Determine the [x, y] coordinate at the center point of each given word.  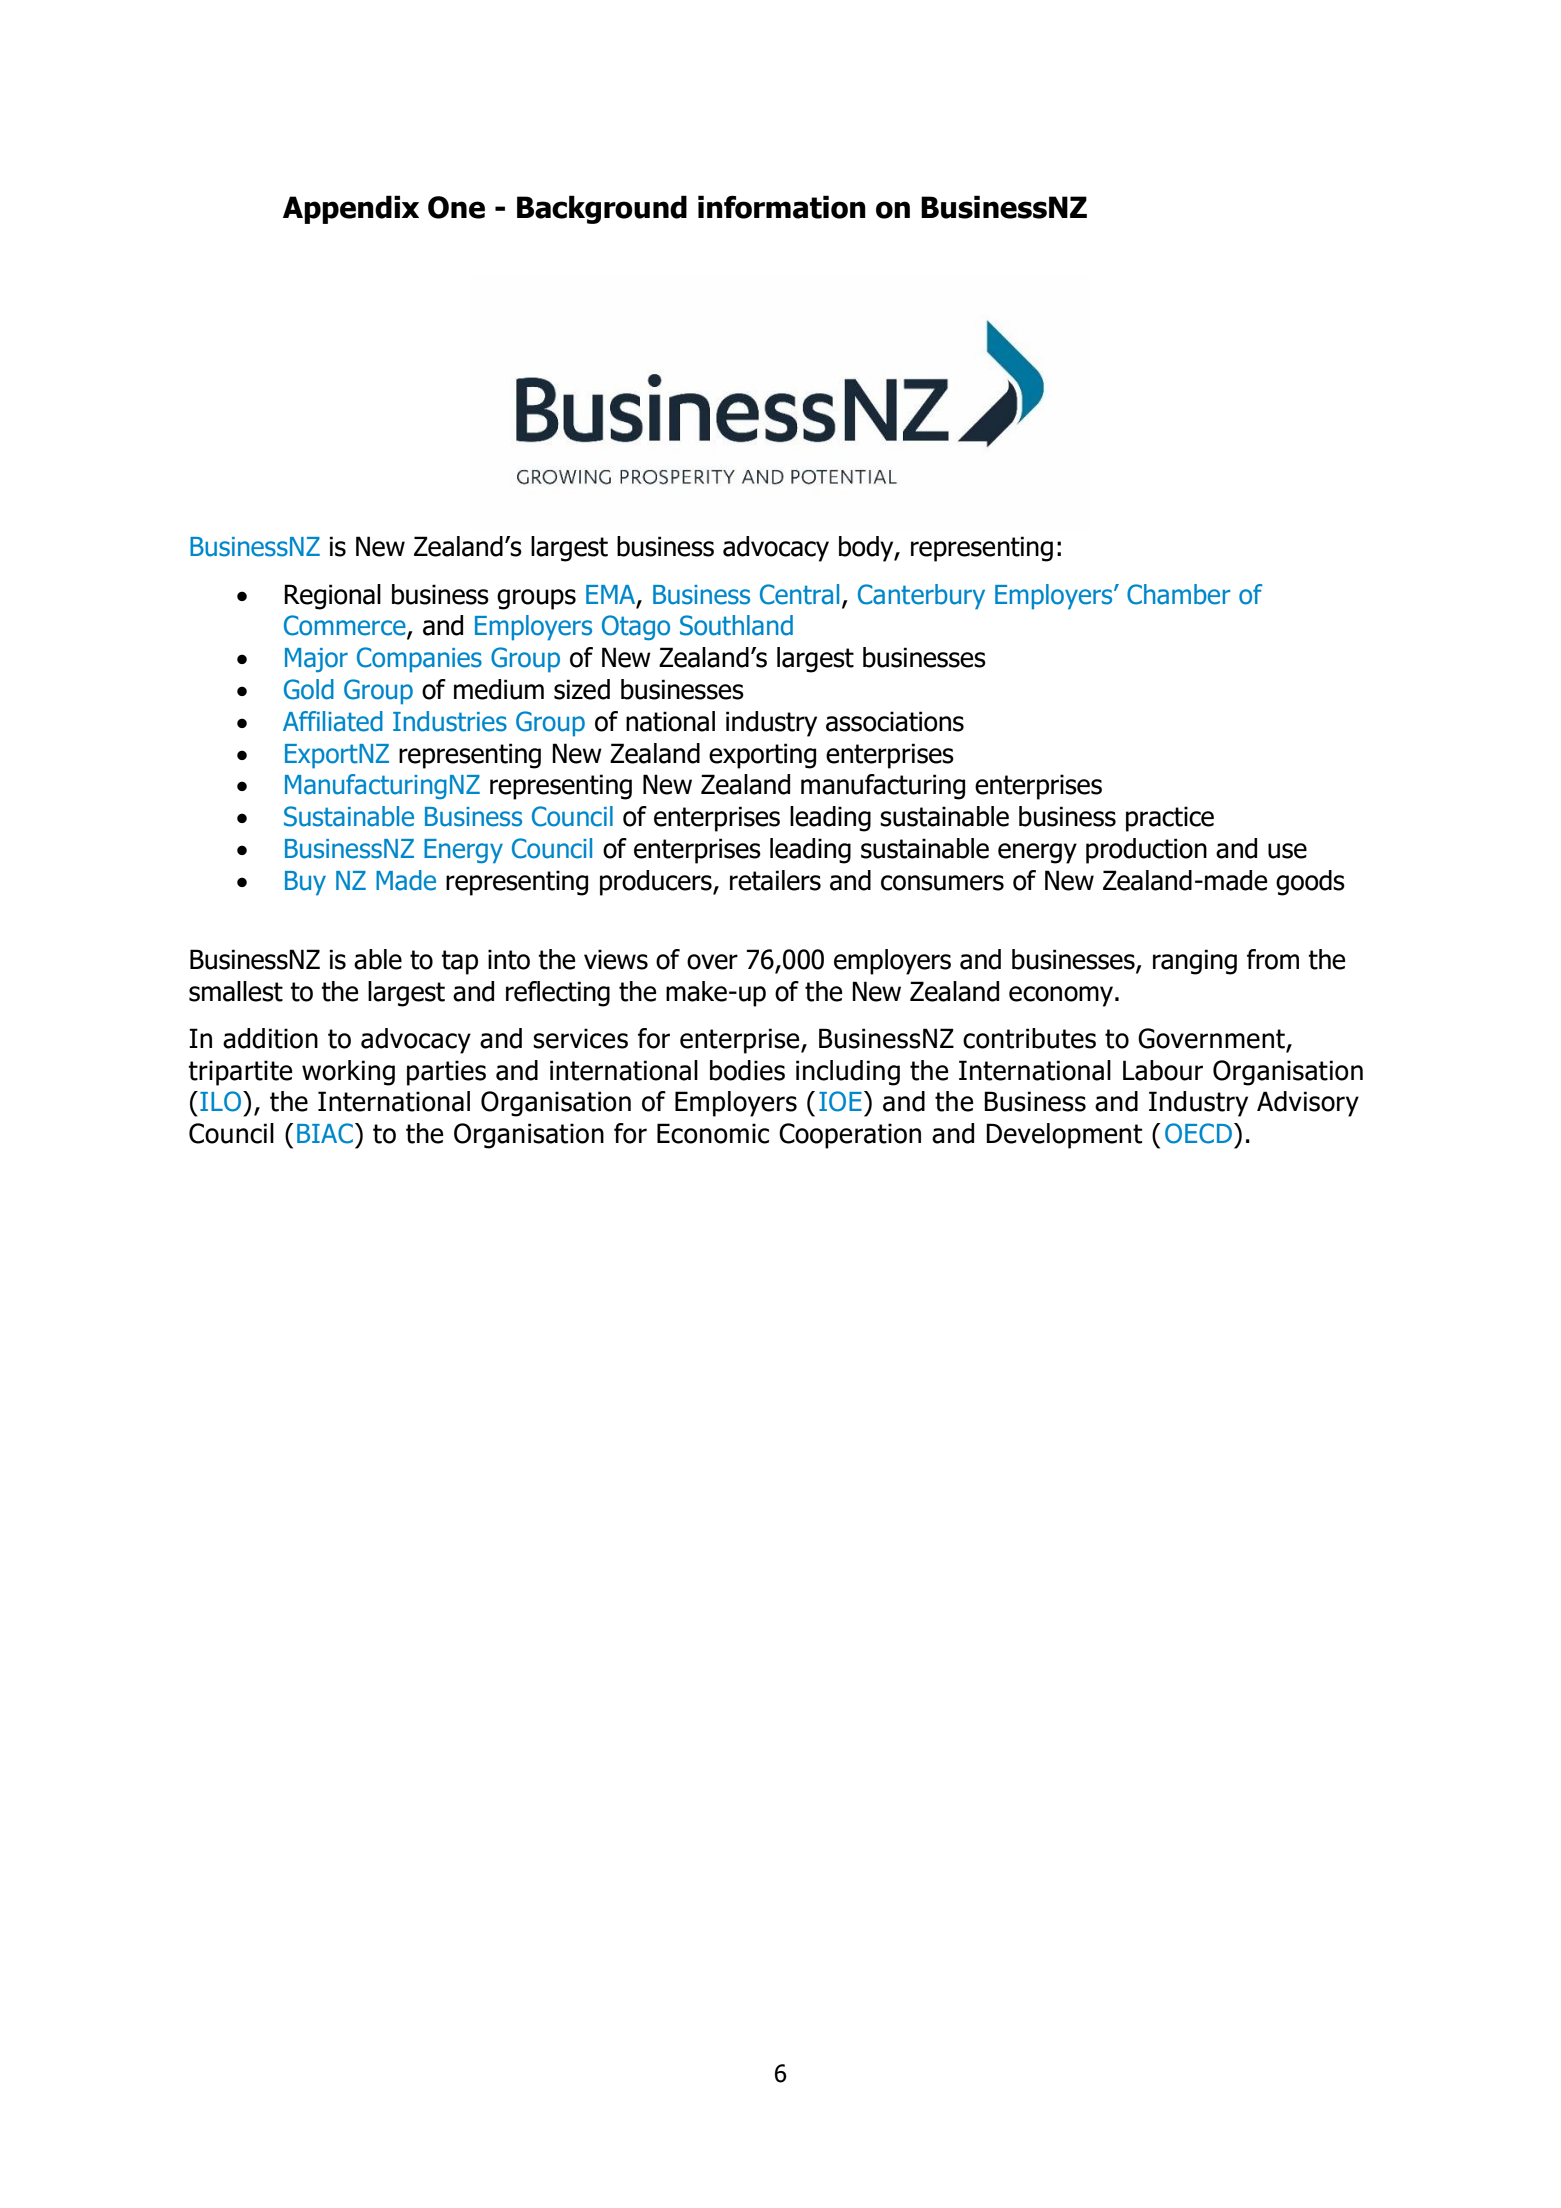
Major [316, 660]
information [782, 207]
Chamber [1179, 594]
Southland [736, 625]
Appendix [351, 209]
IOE [840, 1101]
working [348, 1073]
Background [602, 209]
